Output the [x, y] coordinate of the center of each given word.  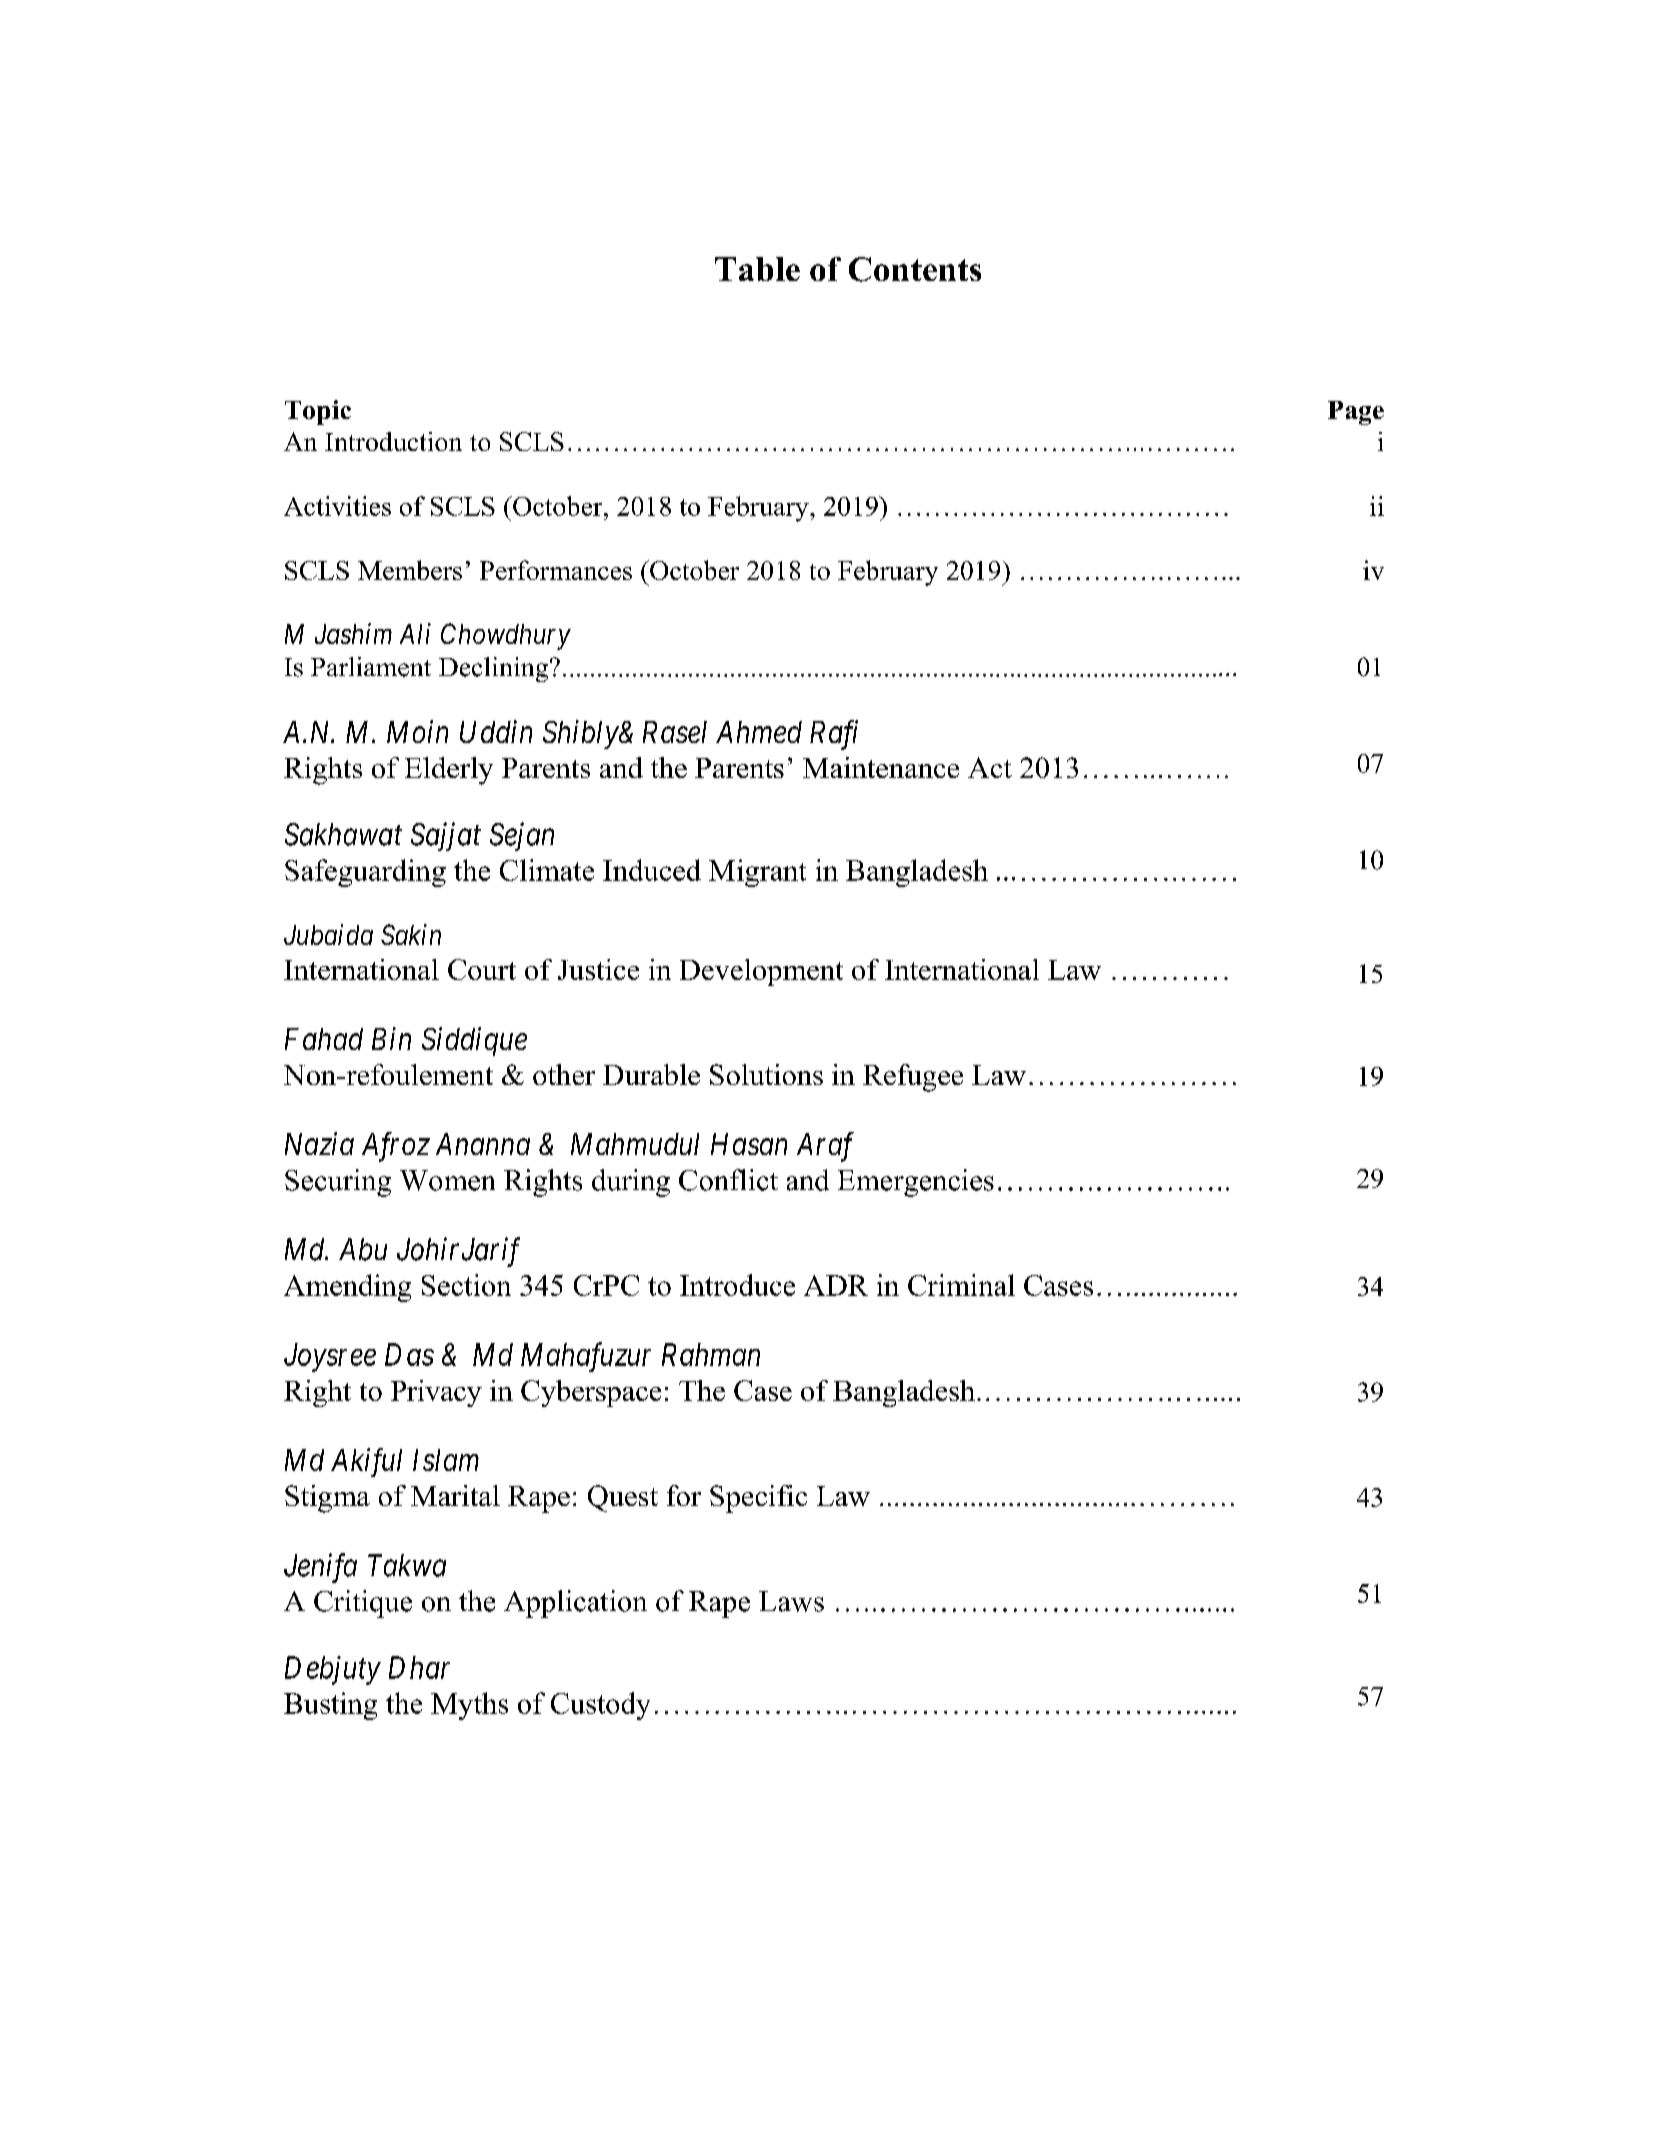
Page [1356, 413]
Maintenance [881, 767]
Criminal [961, 1285]
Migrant [757, 873]
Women [447, 1180]
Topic [318, 412]
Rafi [834, 735]
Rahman [711, 1354]
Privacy [436, 1393]
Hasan [749, 1144]
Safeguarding [365, 873]
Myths [469, 1706]
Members [410, 570]
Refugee [913, 1078]
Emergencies [916, 1183]
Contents [915, 269]
